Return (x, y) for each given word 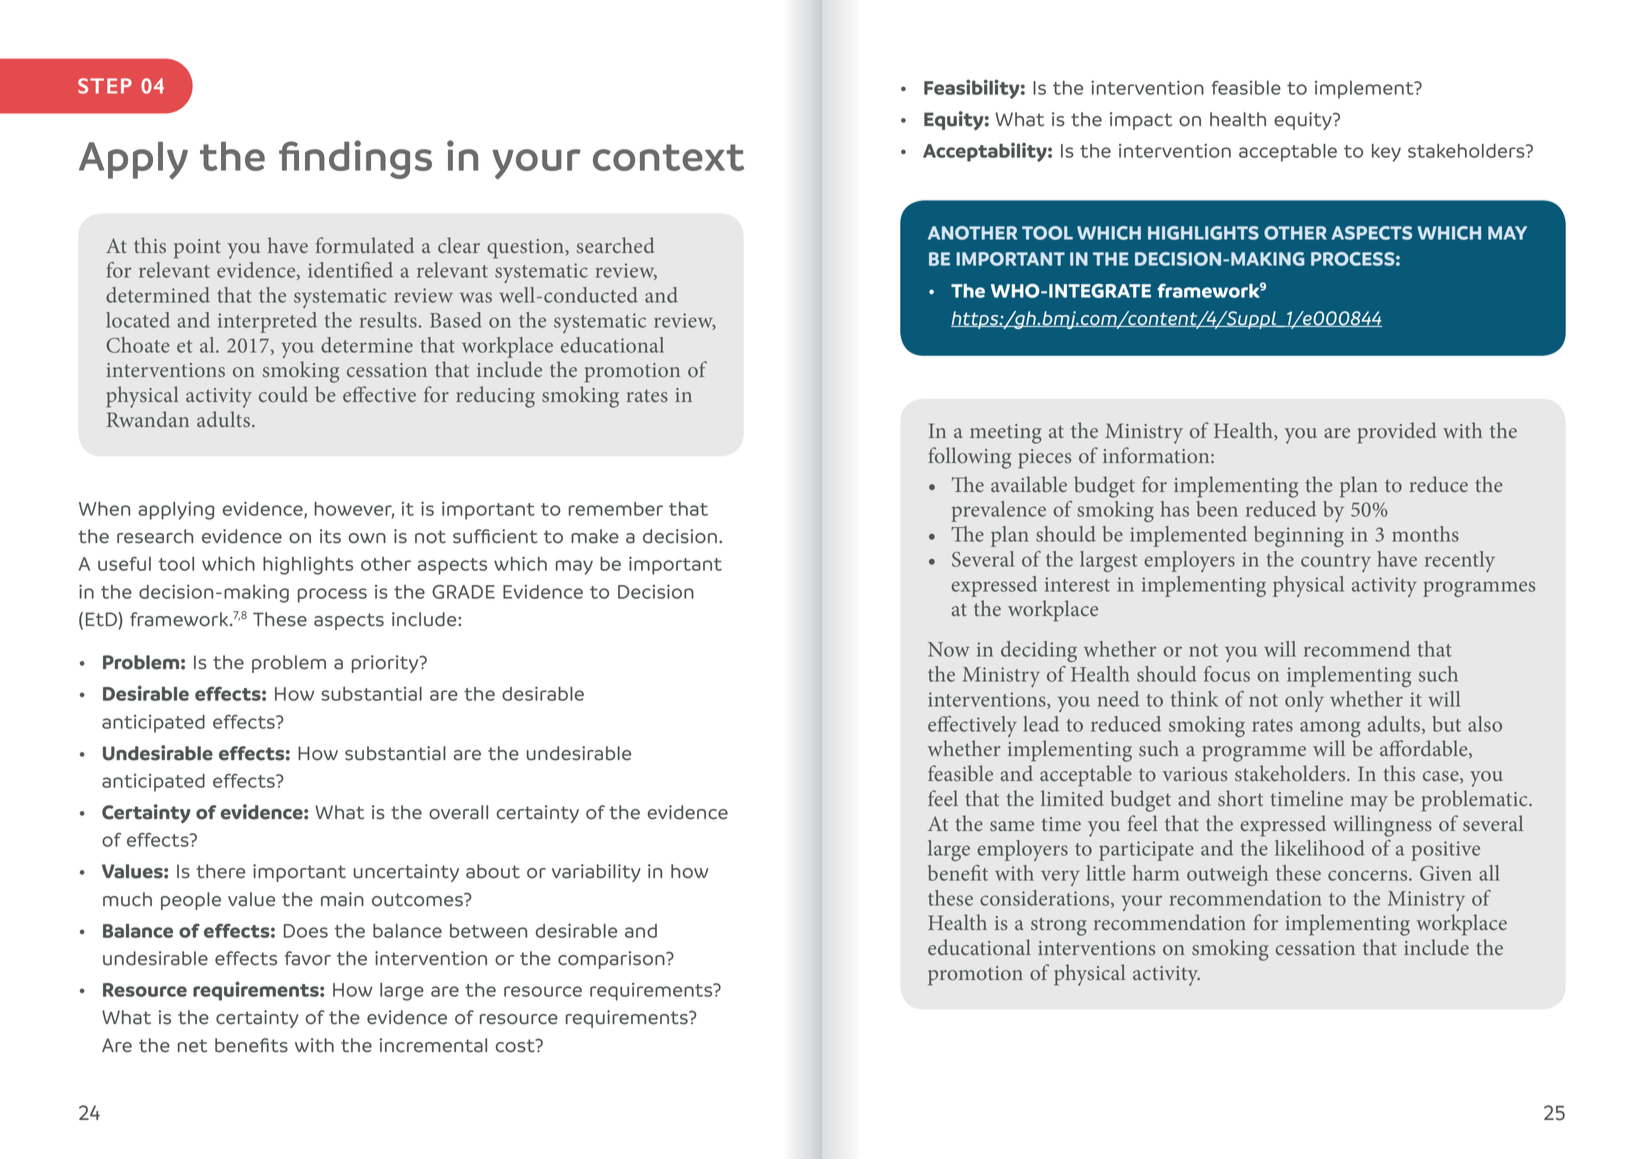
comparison (612, 960)
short (1240, 798)
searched (615, 245)
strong (1059, 926)
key (1386, 153)
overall (458, 812)
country (1336, 563)
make (595, 536)
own (367, 538)
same (1012, 826)
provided (1397, 433)
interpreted (267, 322)
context (668, 157)
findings (355, 159)
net (192, 1046)
